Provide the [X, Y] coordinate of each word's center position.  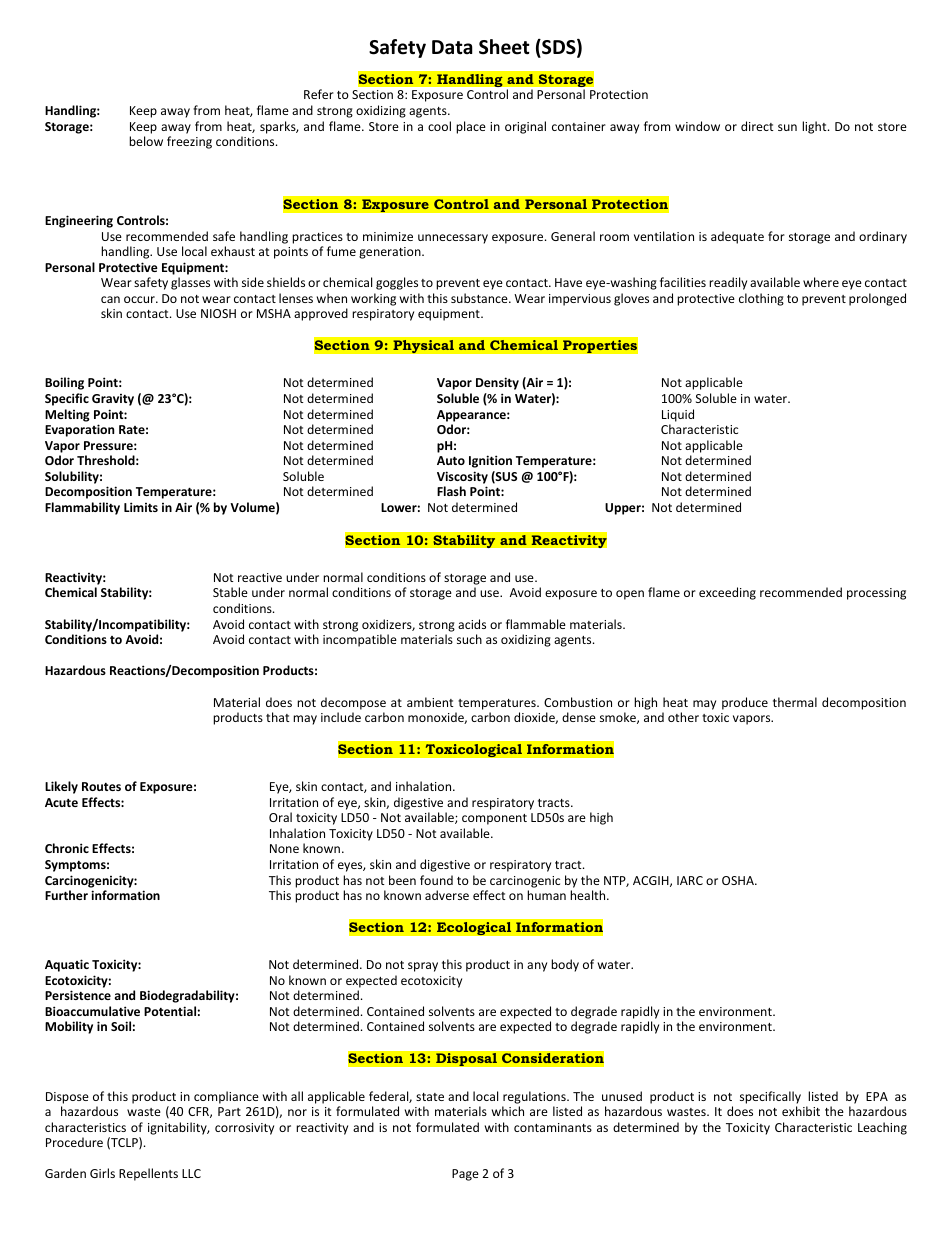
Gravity [113, 400]
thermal [795, 702]
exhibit [801, 1111]
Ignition [490, 461]
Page [465, 1175]
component [494, 819]
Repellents [148, 1174]
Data [452, 47]
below [146, 141]
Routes [101, 786]
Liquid [678, 415]
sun [787, 127]
